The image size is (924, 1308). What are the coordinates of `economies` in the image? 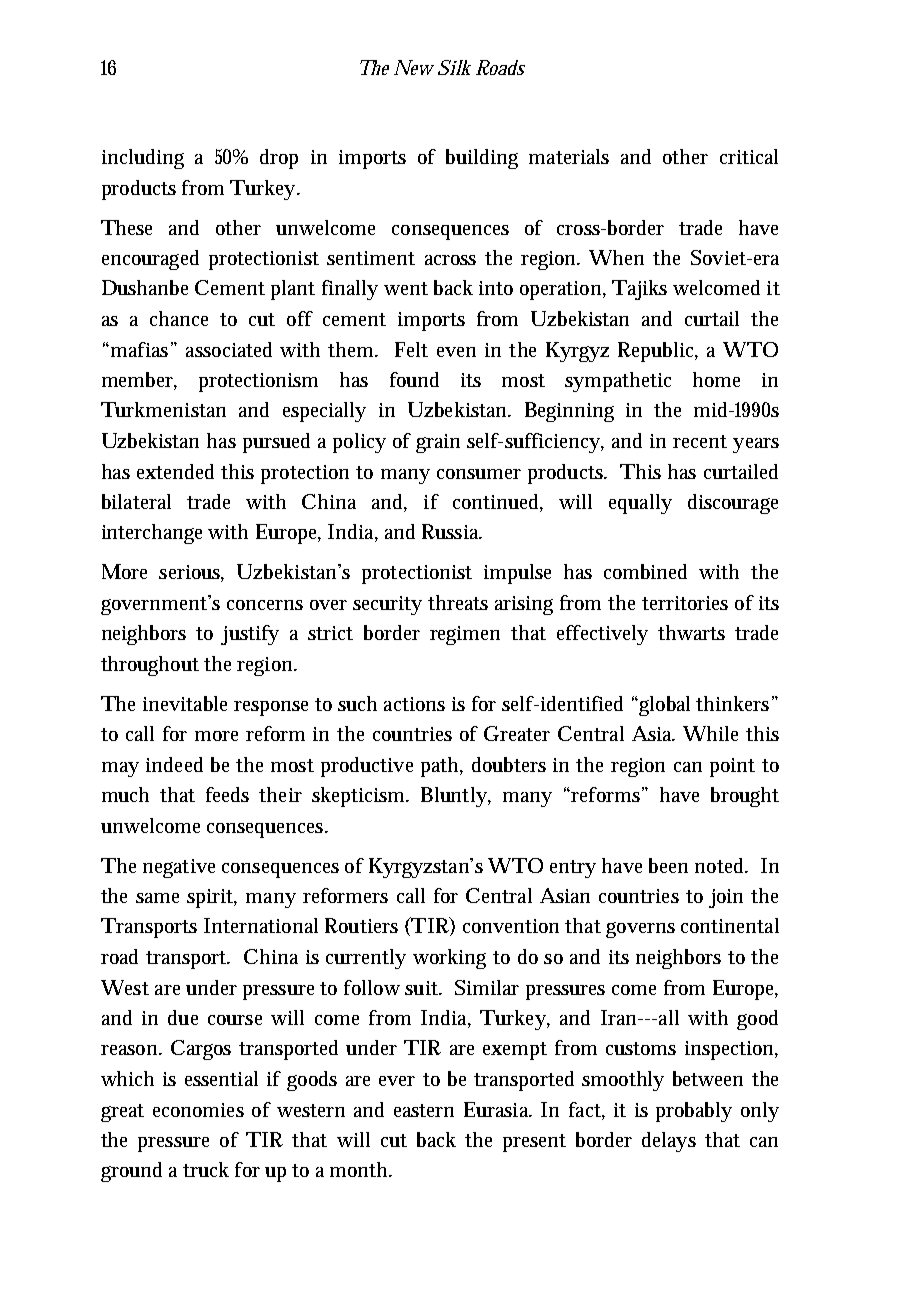 It's located at (198, 1110).
